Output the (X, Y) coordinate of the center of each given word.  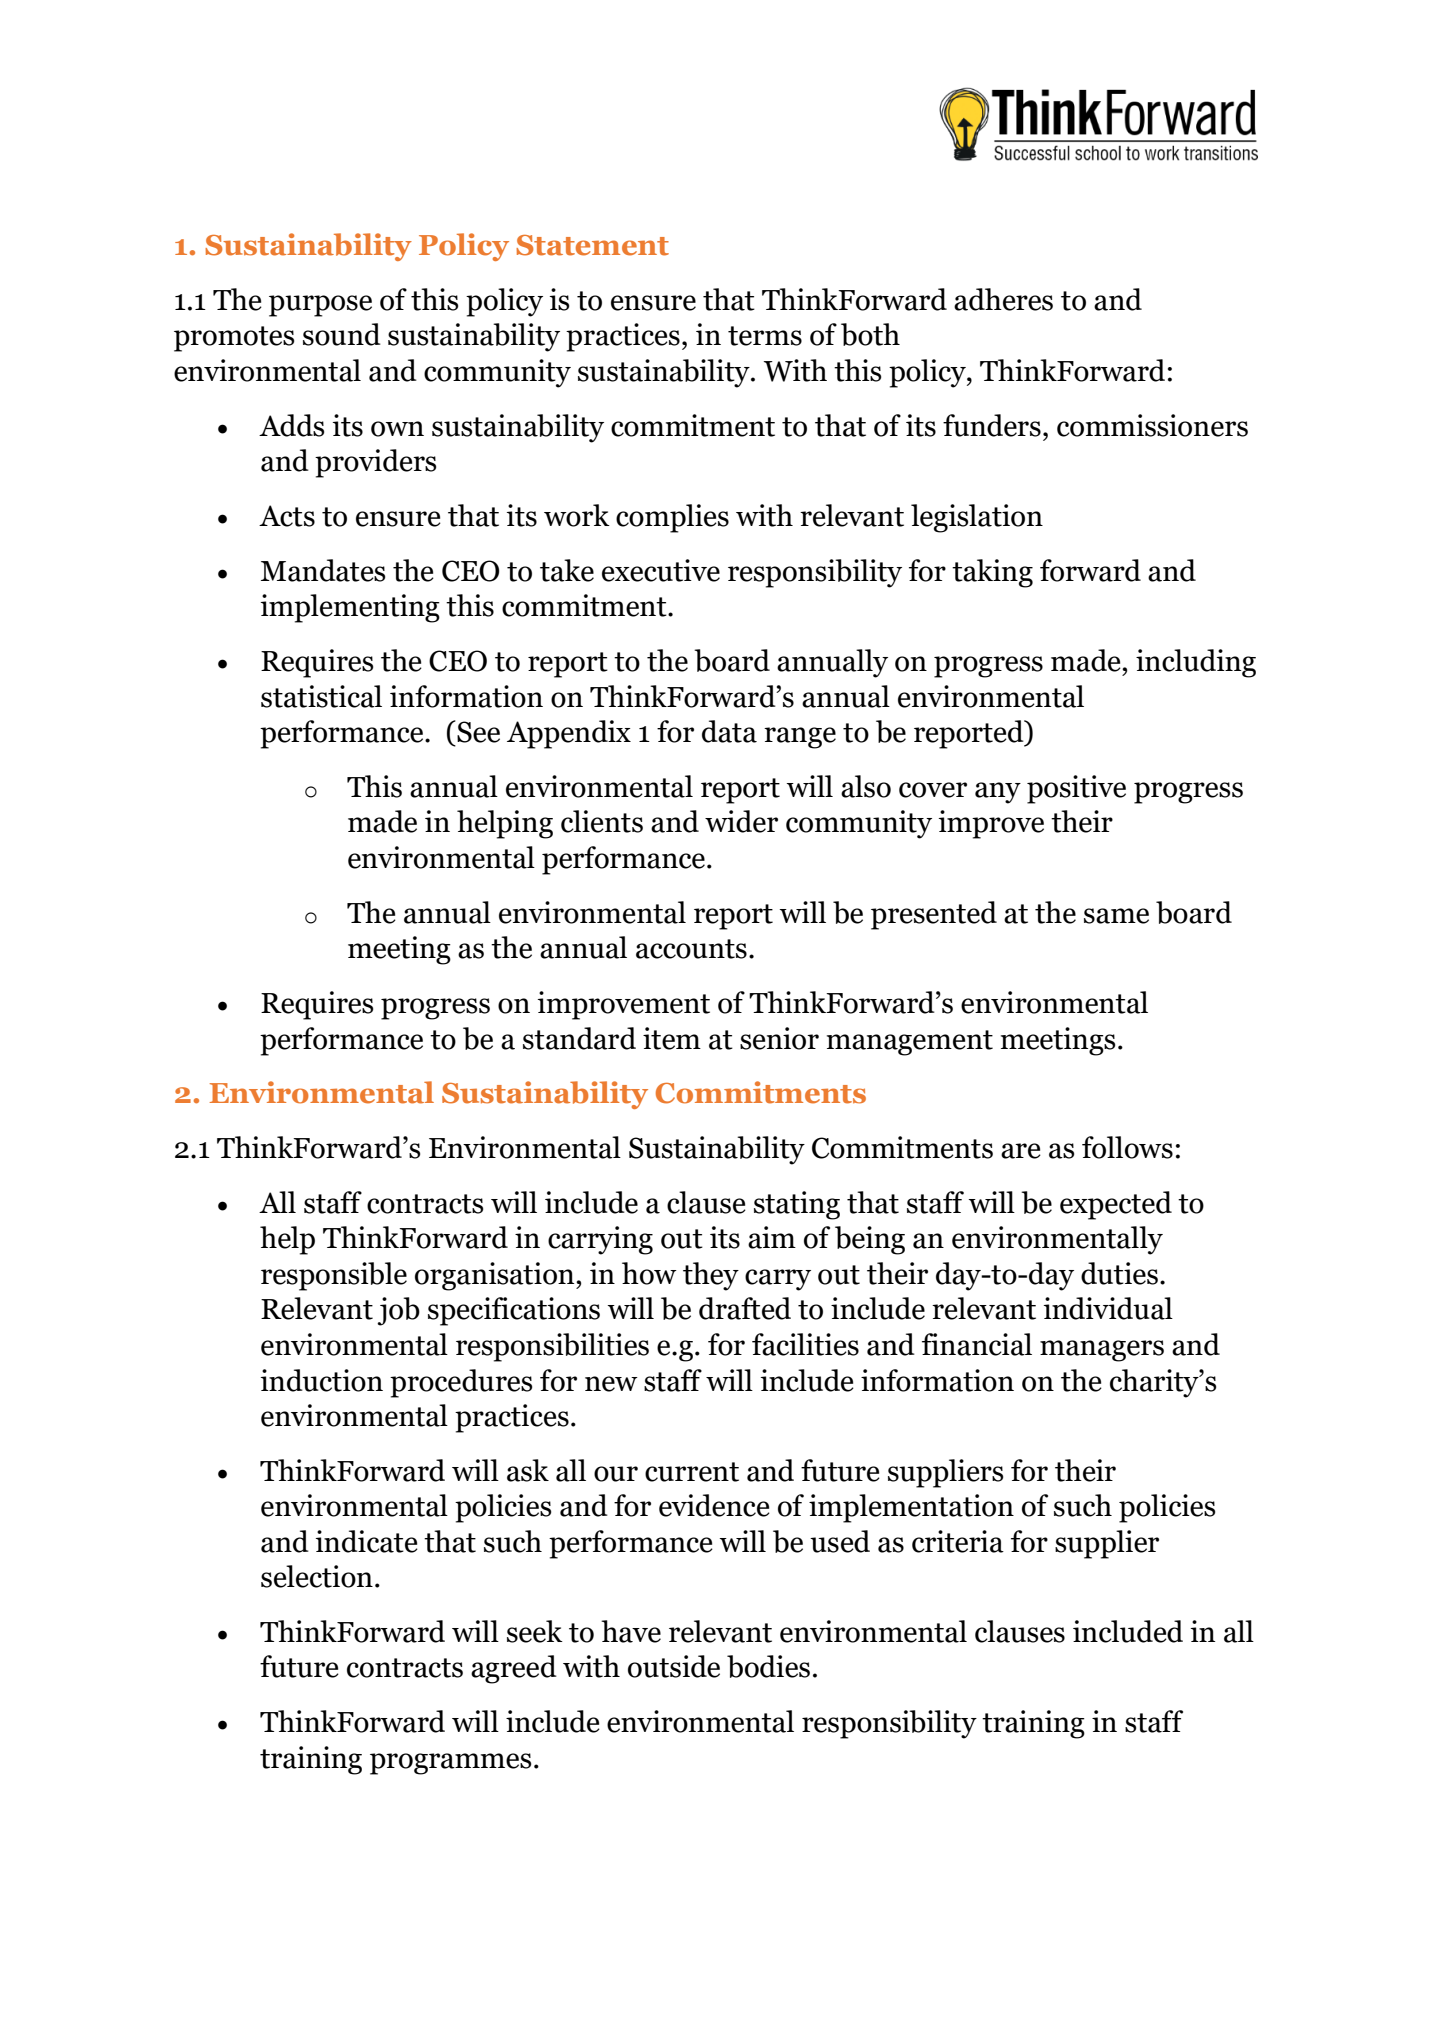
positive (1076, 789)
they (711, 1276)
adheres (1003, 299)
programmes (450, 1764)
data (729, 731)
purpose (320, 306)
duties (1119, 1273)
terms (765, 336)
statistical (321, 696)
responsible (334, 1276)
